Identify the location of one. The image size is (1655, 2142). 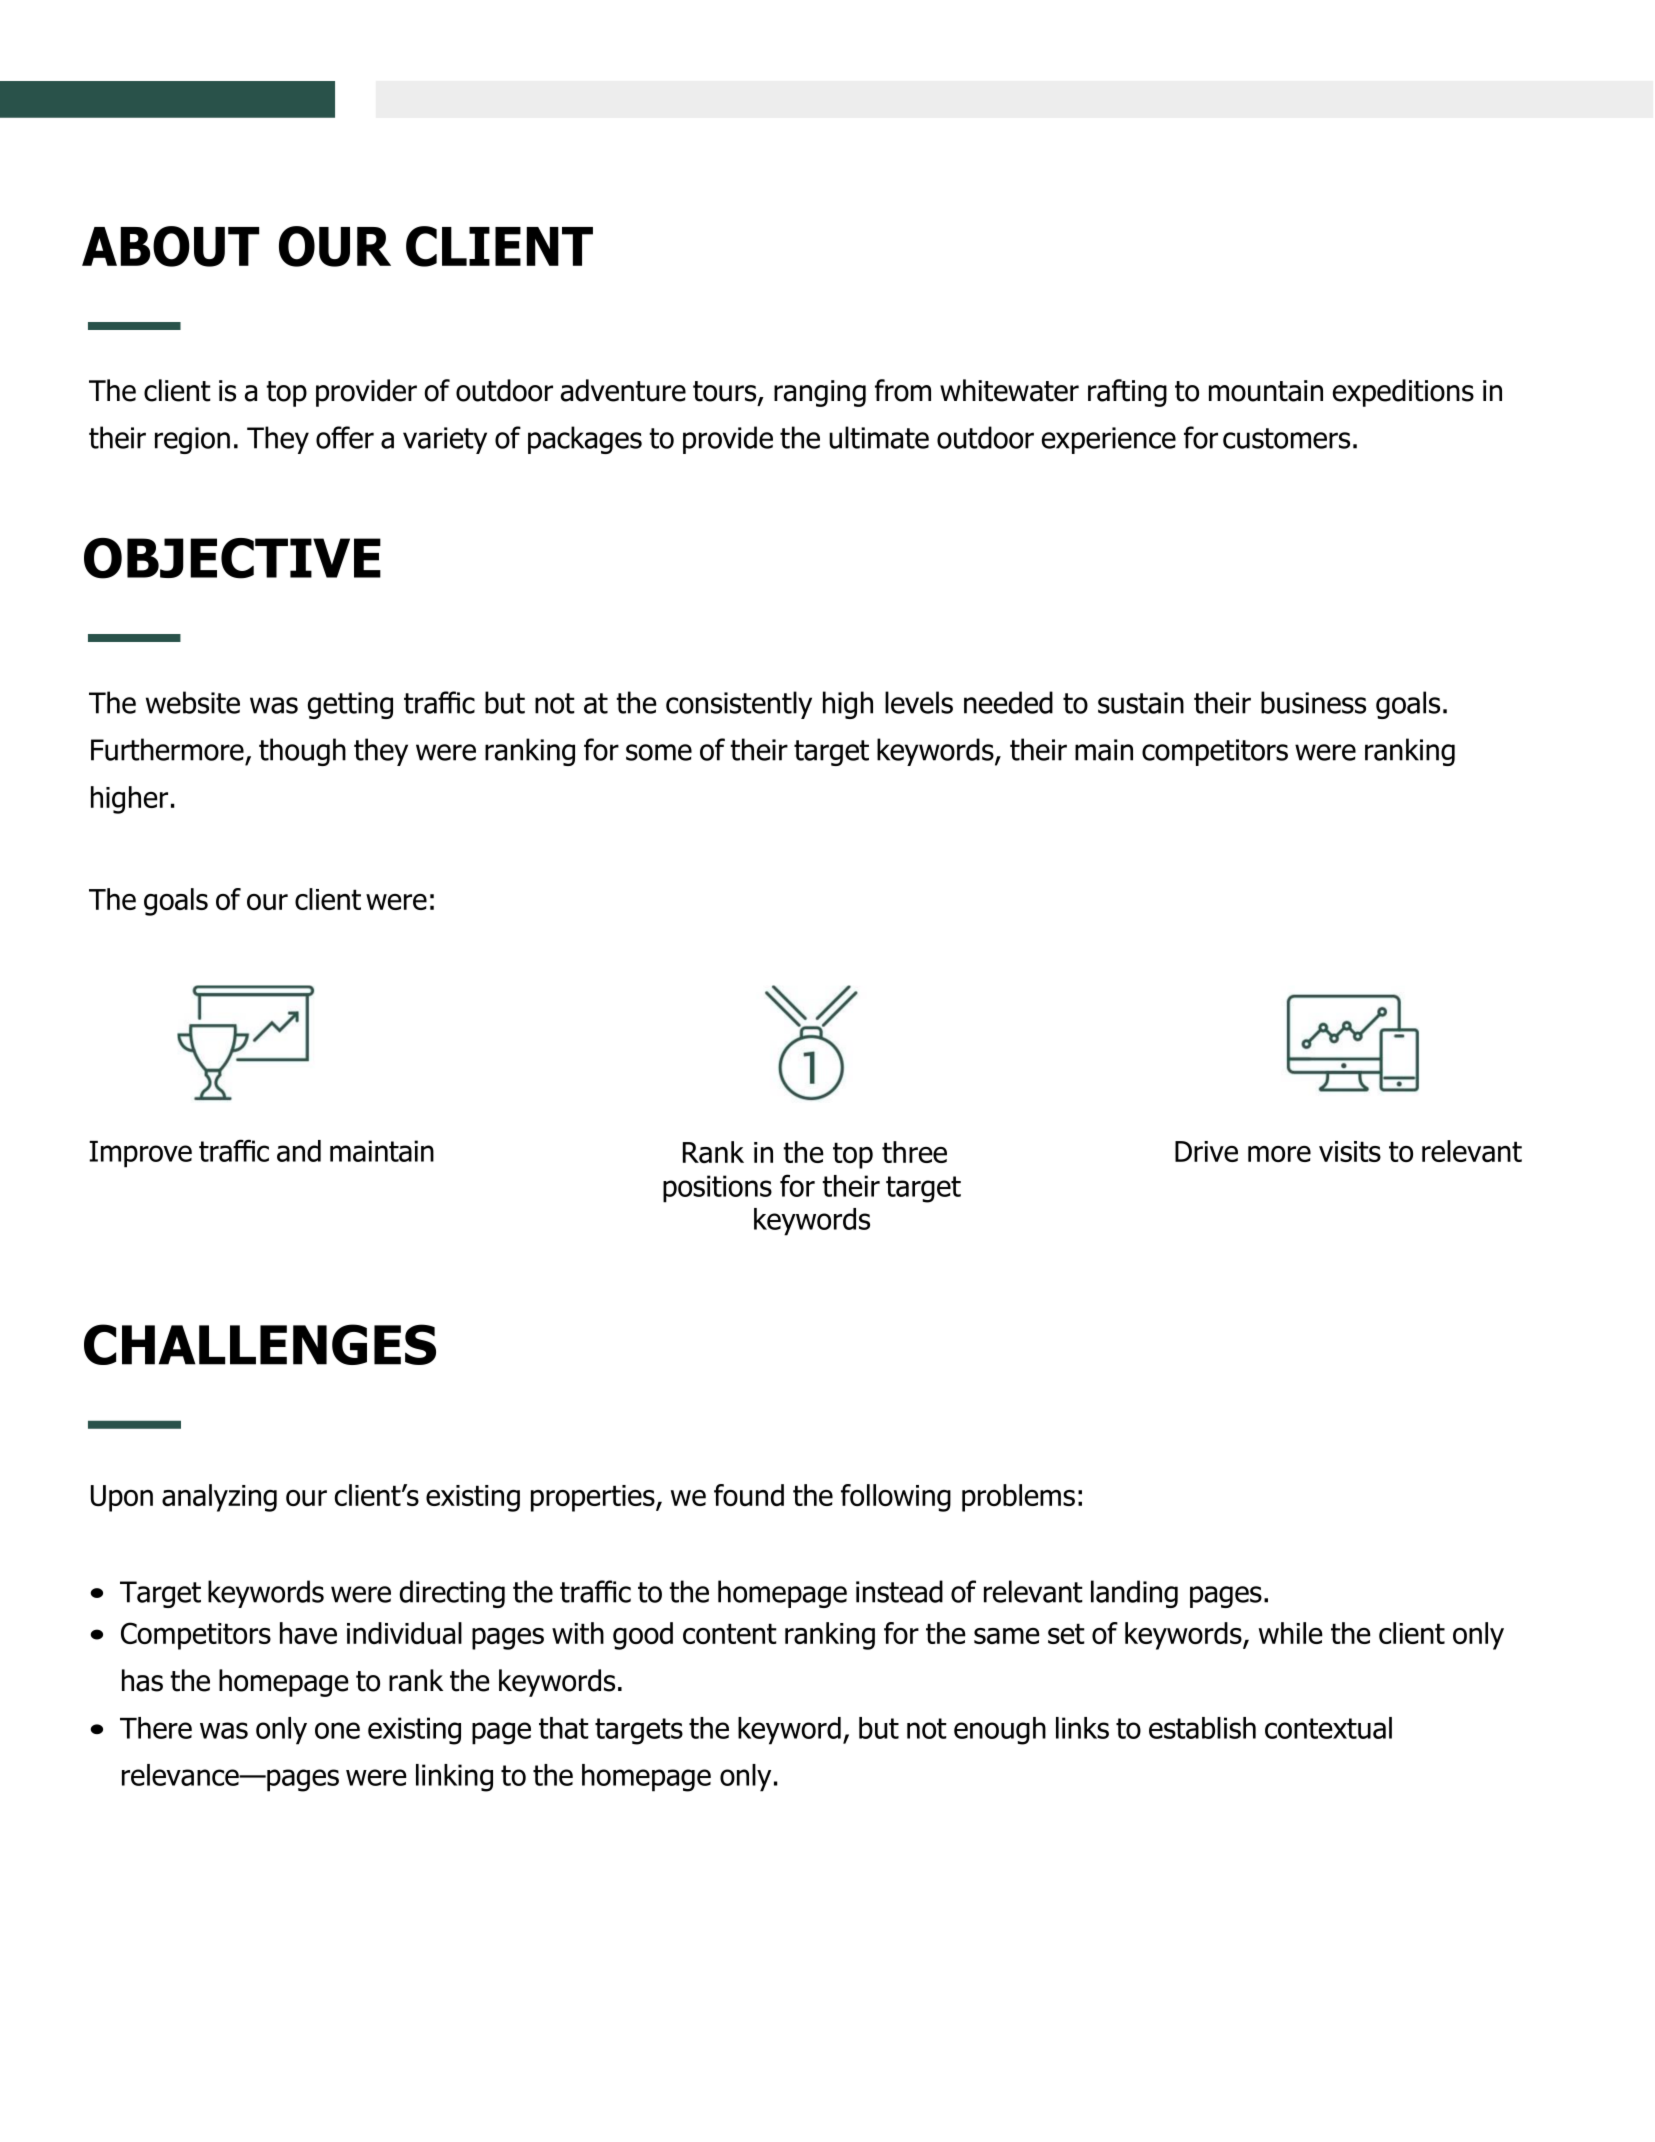
(337, 1730).
